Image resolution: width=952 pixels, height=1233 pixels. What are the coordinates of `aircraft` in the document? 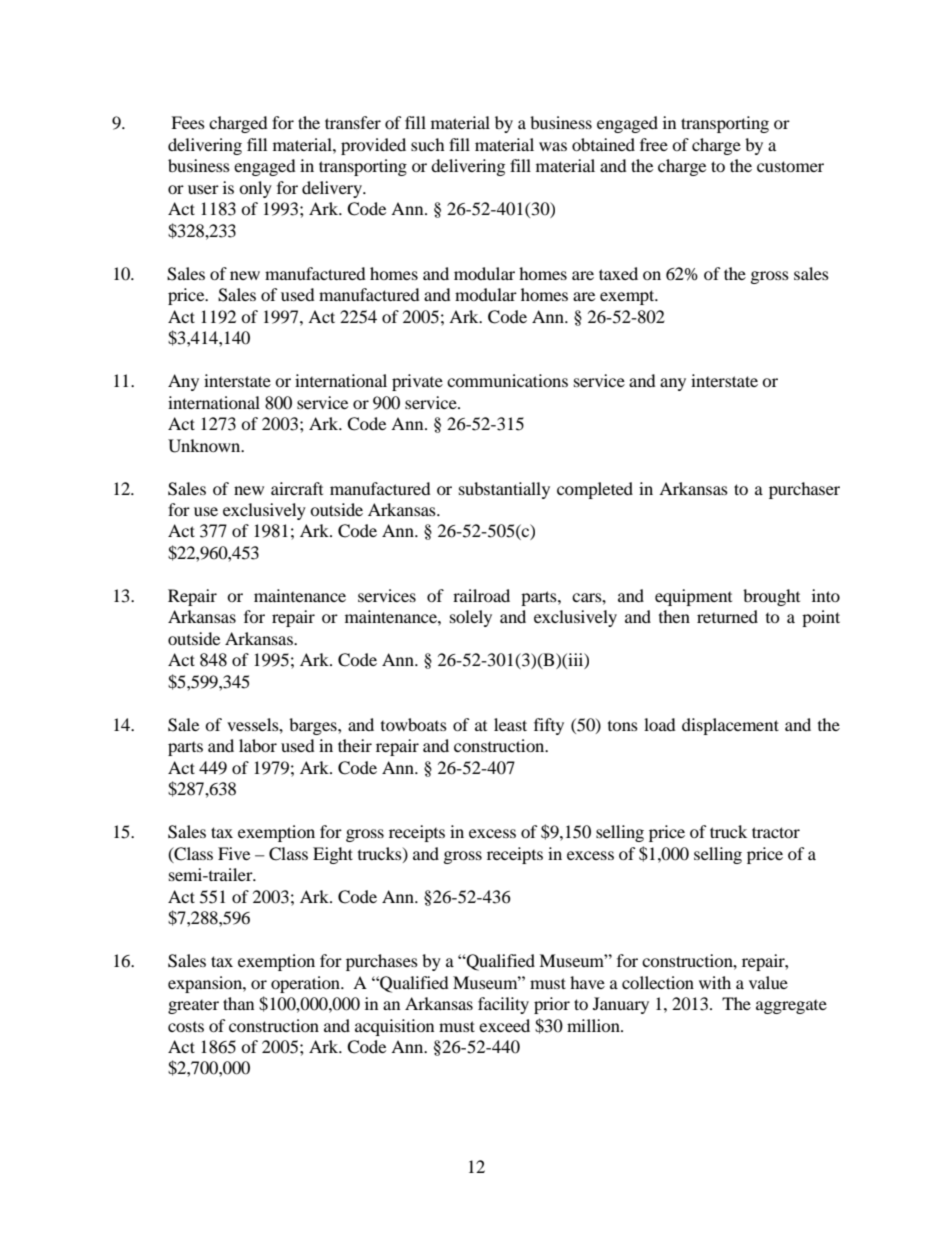 It's located at (297, 488).
